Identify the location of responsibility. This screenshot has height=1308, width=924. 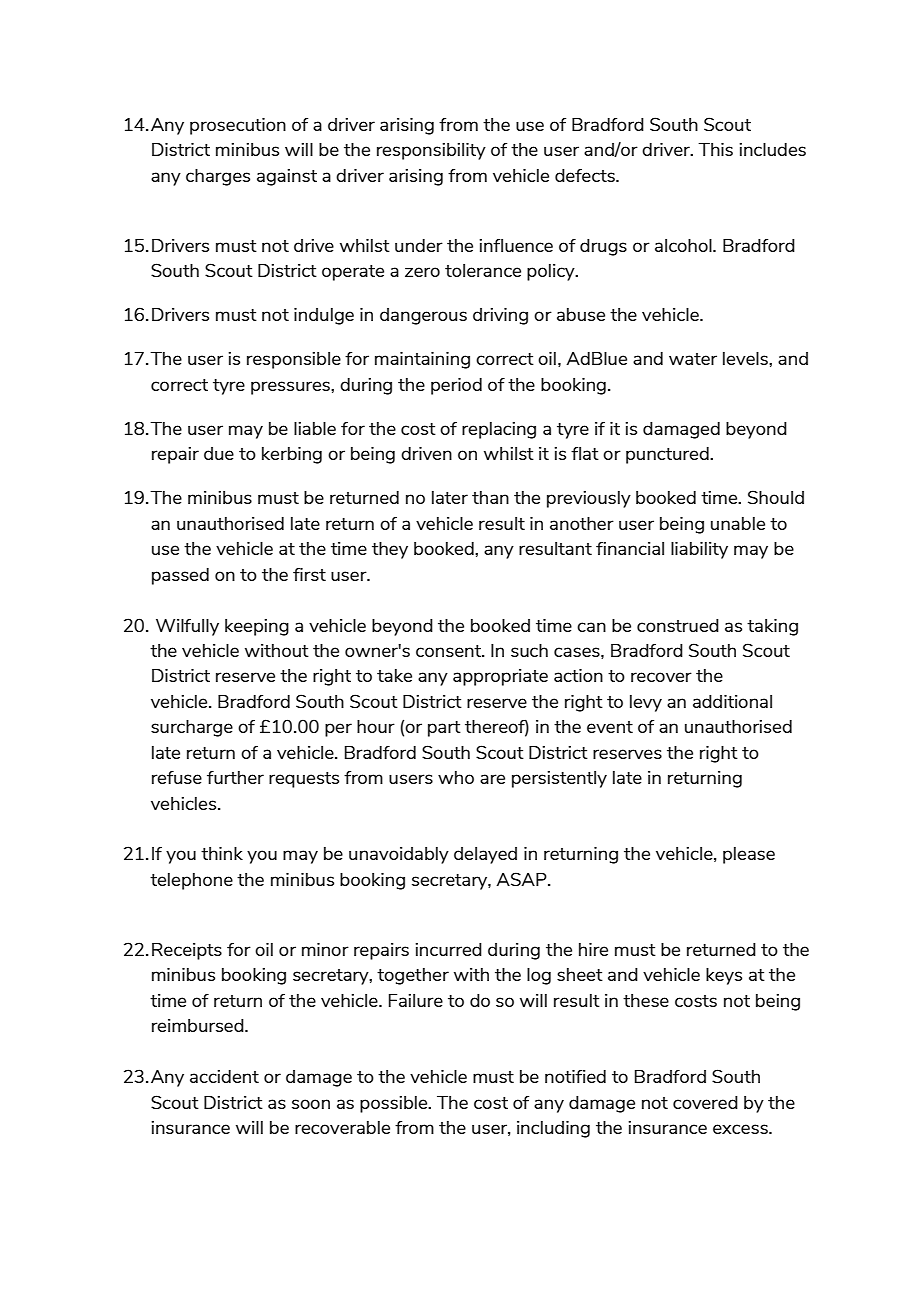
(431, 151).
